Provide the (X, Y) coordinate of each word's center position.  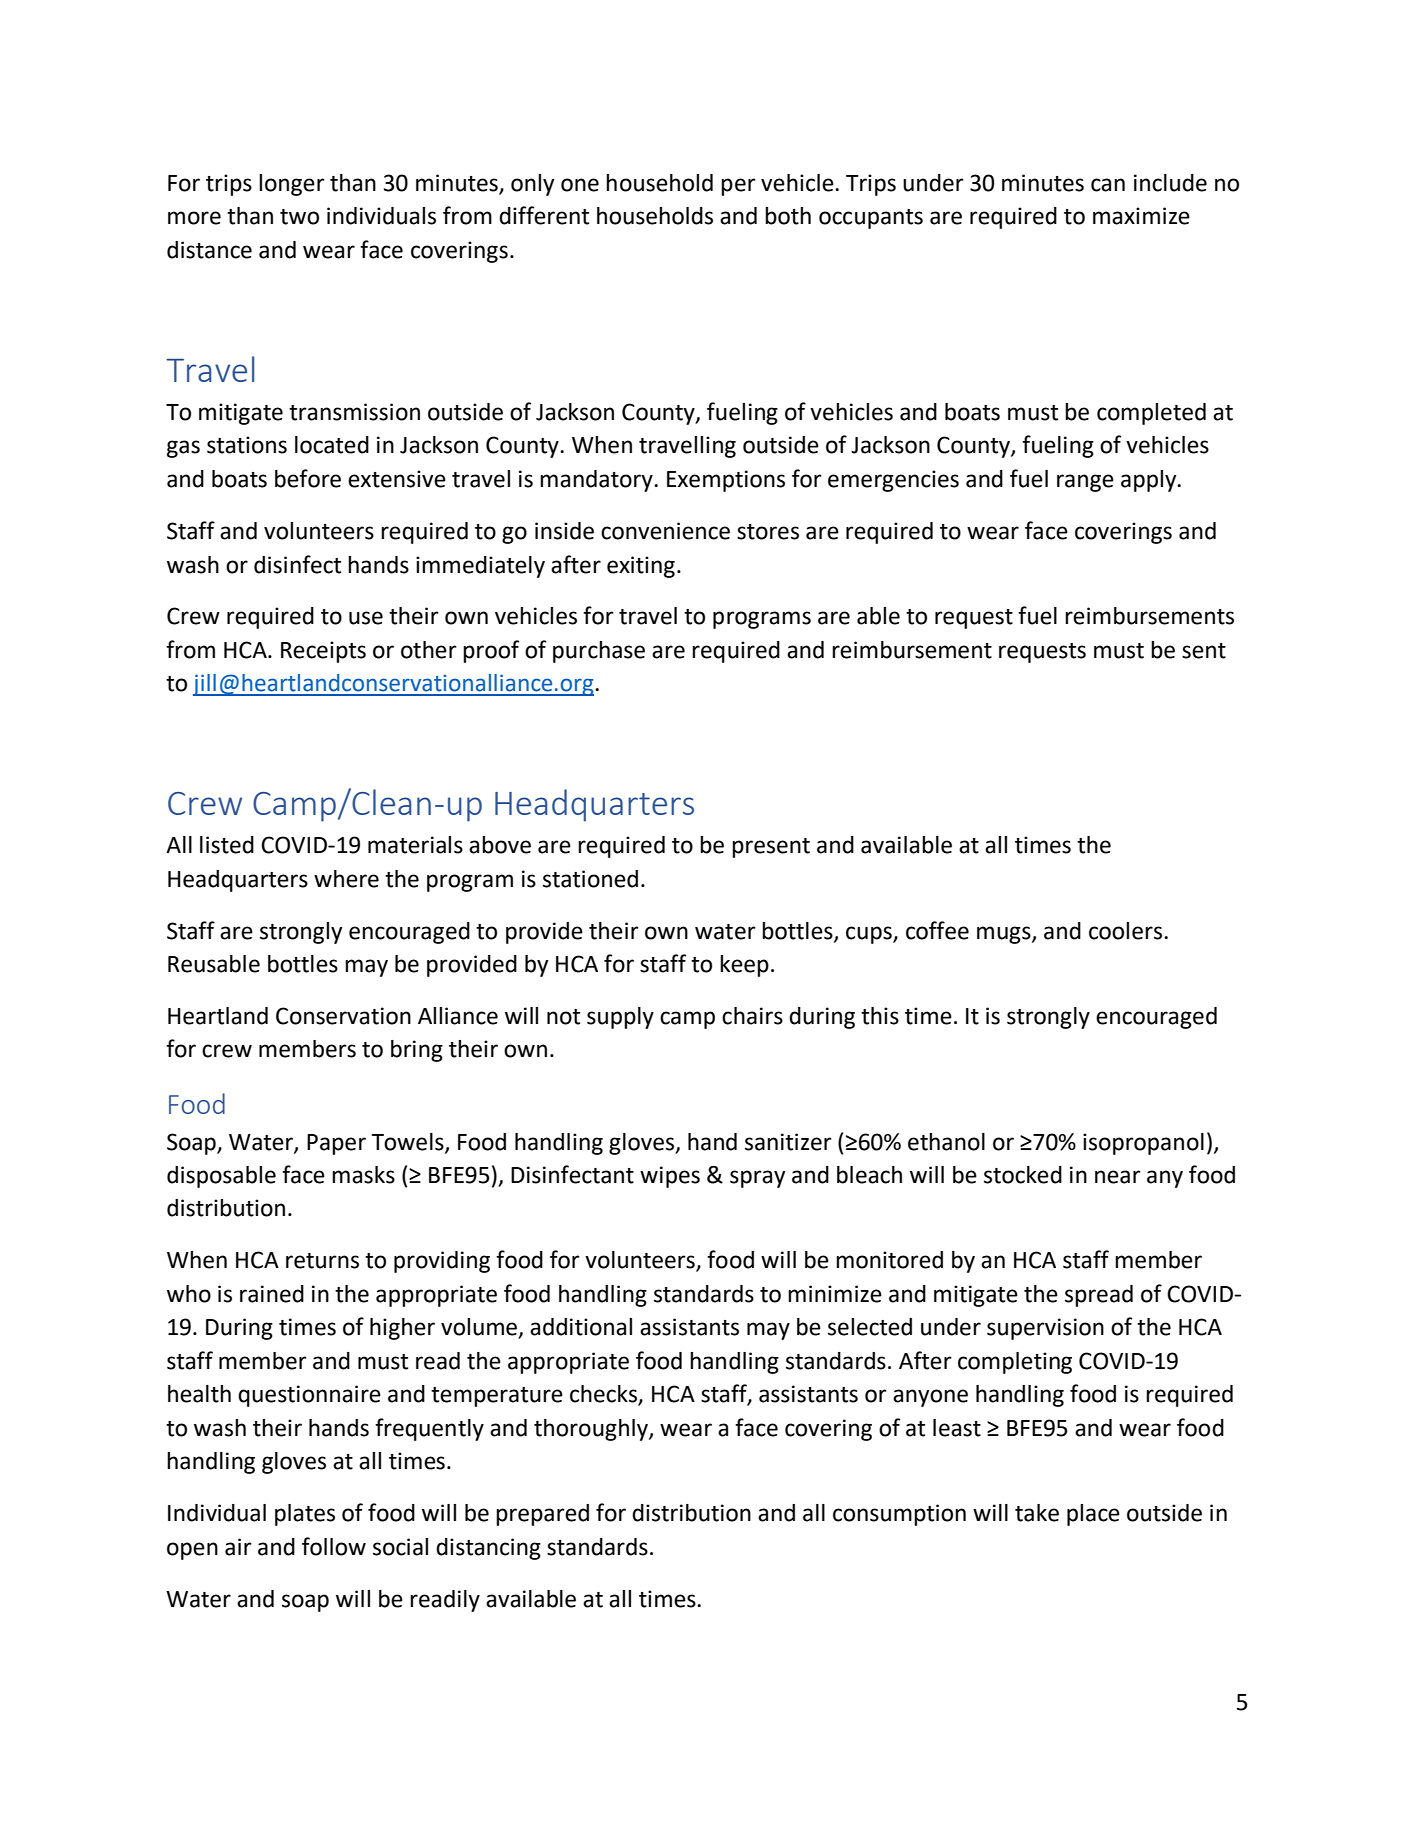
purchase (599, 652)
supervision (1045, 1329)
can (1108, 185)
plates (305, 1515)
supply (620, 1018)
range (1085, 483)
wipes (670, 1177)
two (299, 217)
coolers (1125, 931)
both (788, 216)
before (308, 478)
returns (322, 1261)
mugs (1005, 935)
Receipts (323, 652)
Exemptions (726, 481)
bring (417, 1051)
